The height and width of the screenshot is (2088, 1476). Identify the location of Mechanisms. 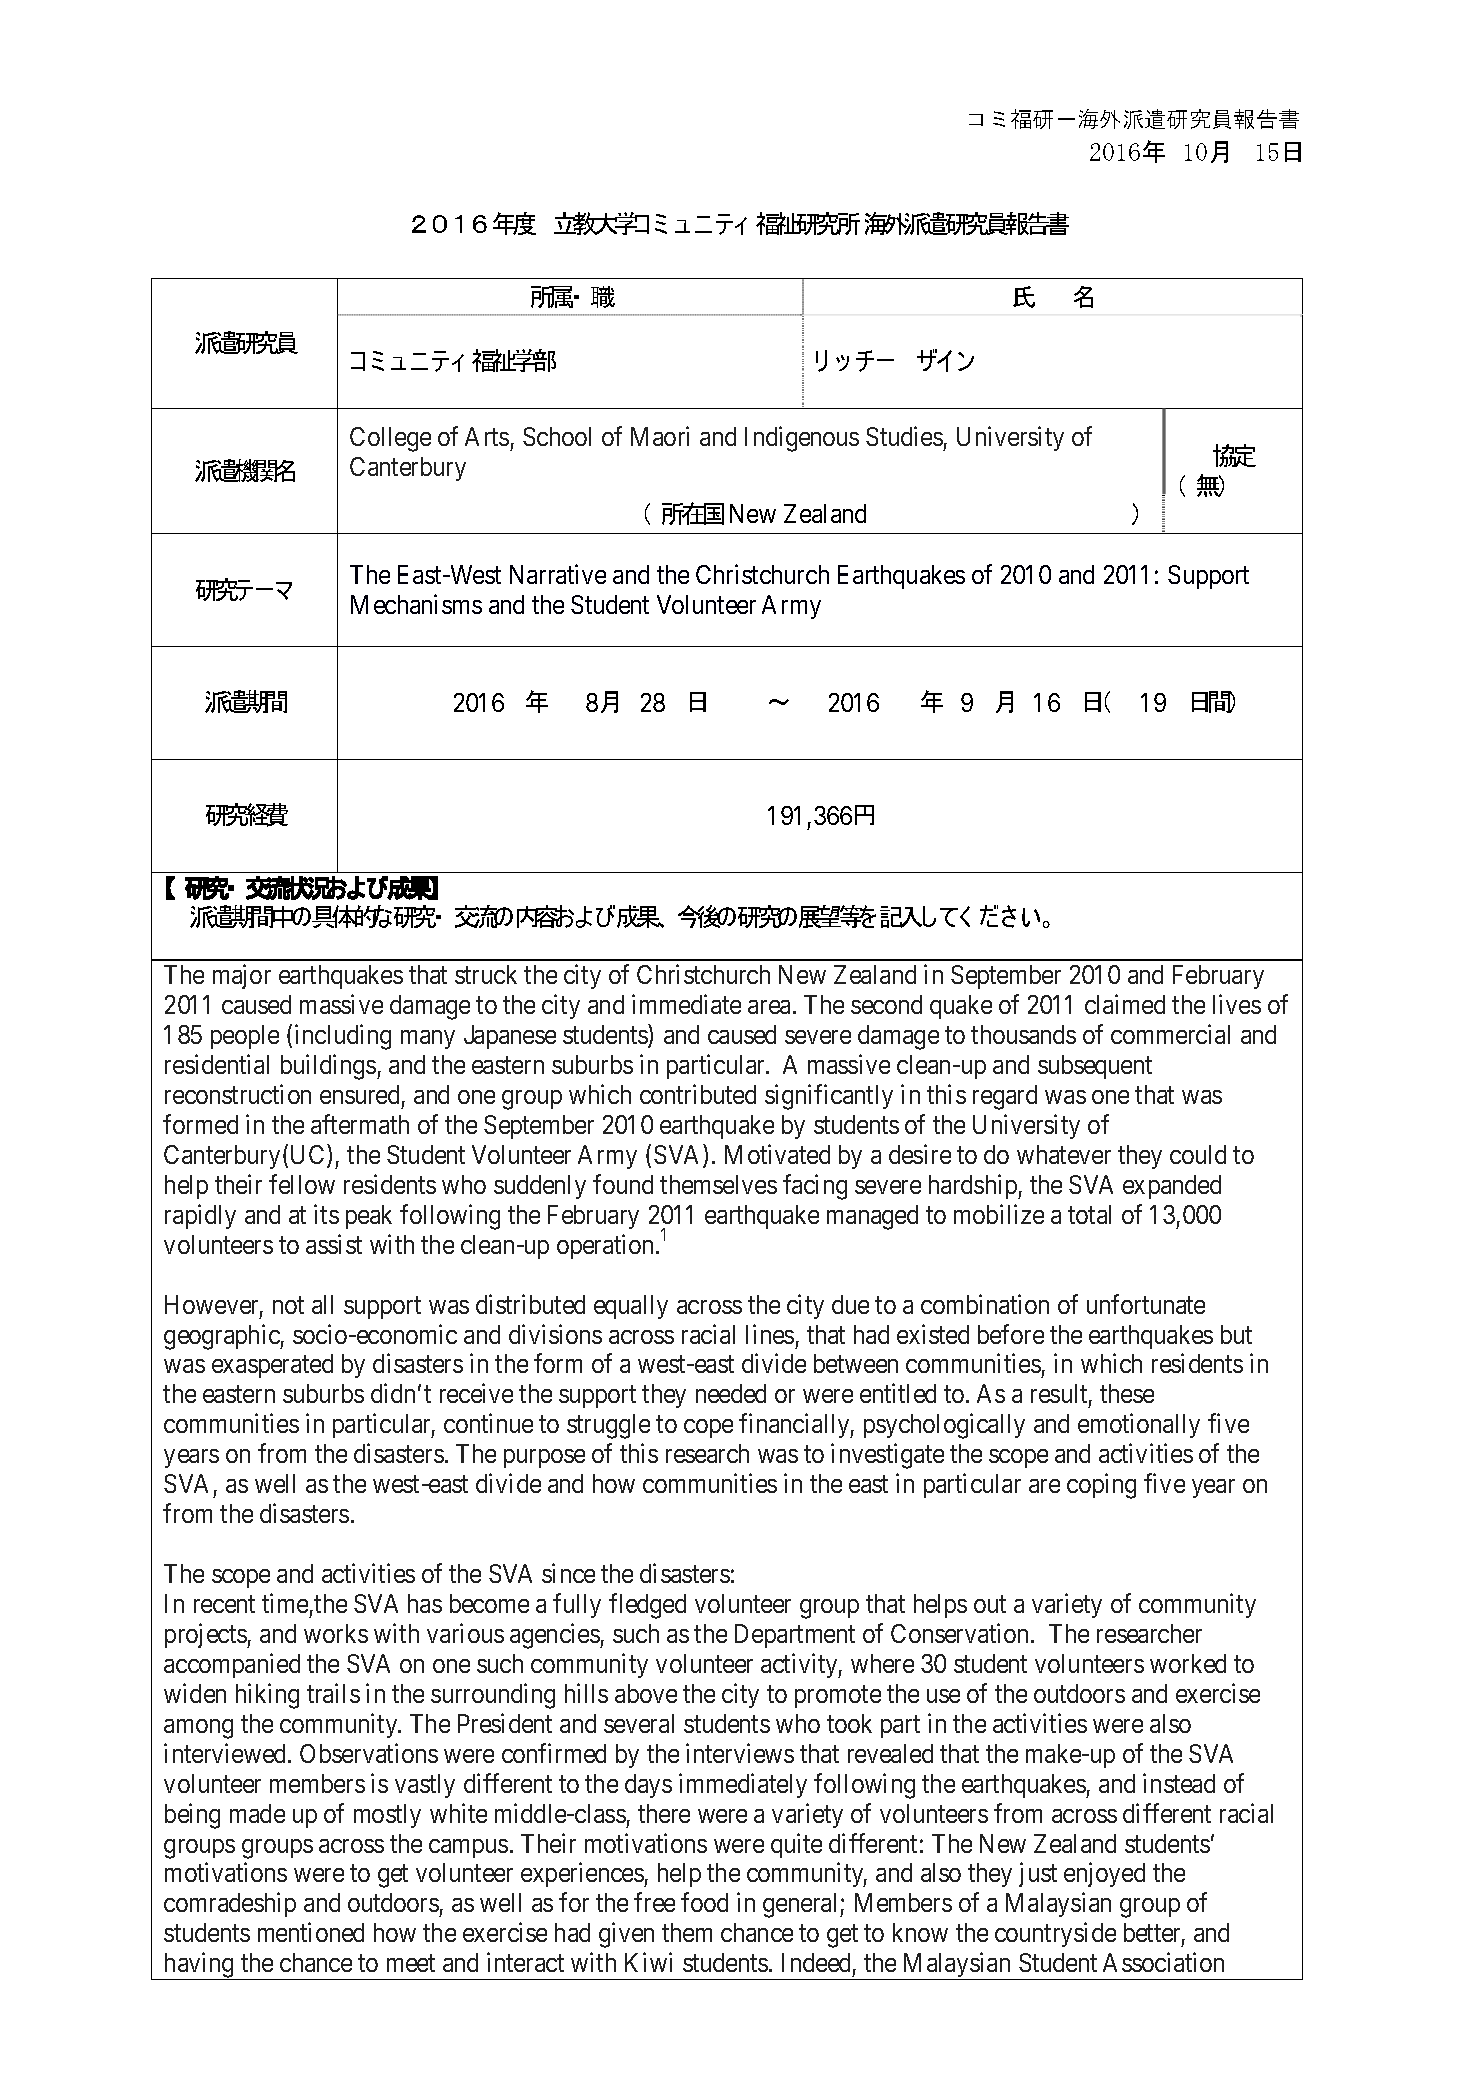
(416, 604).
